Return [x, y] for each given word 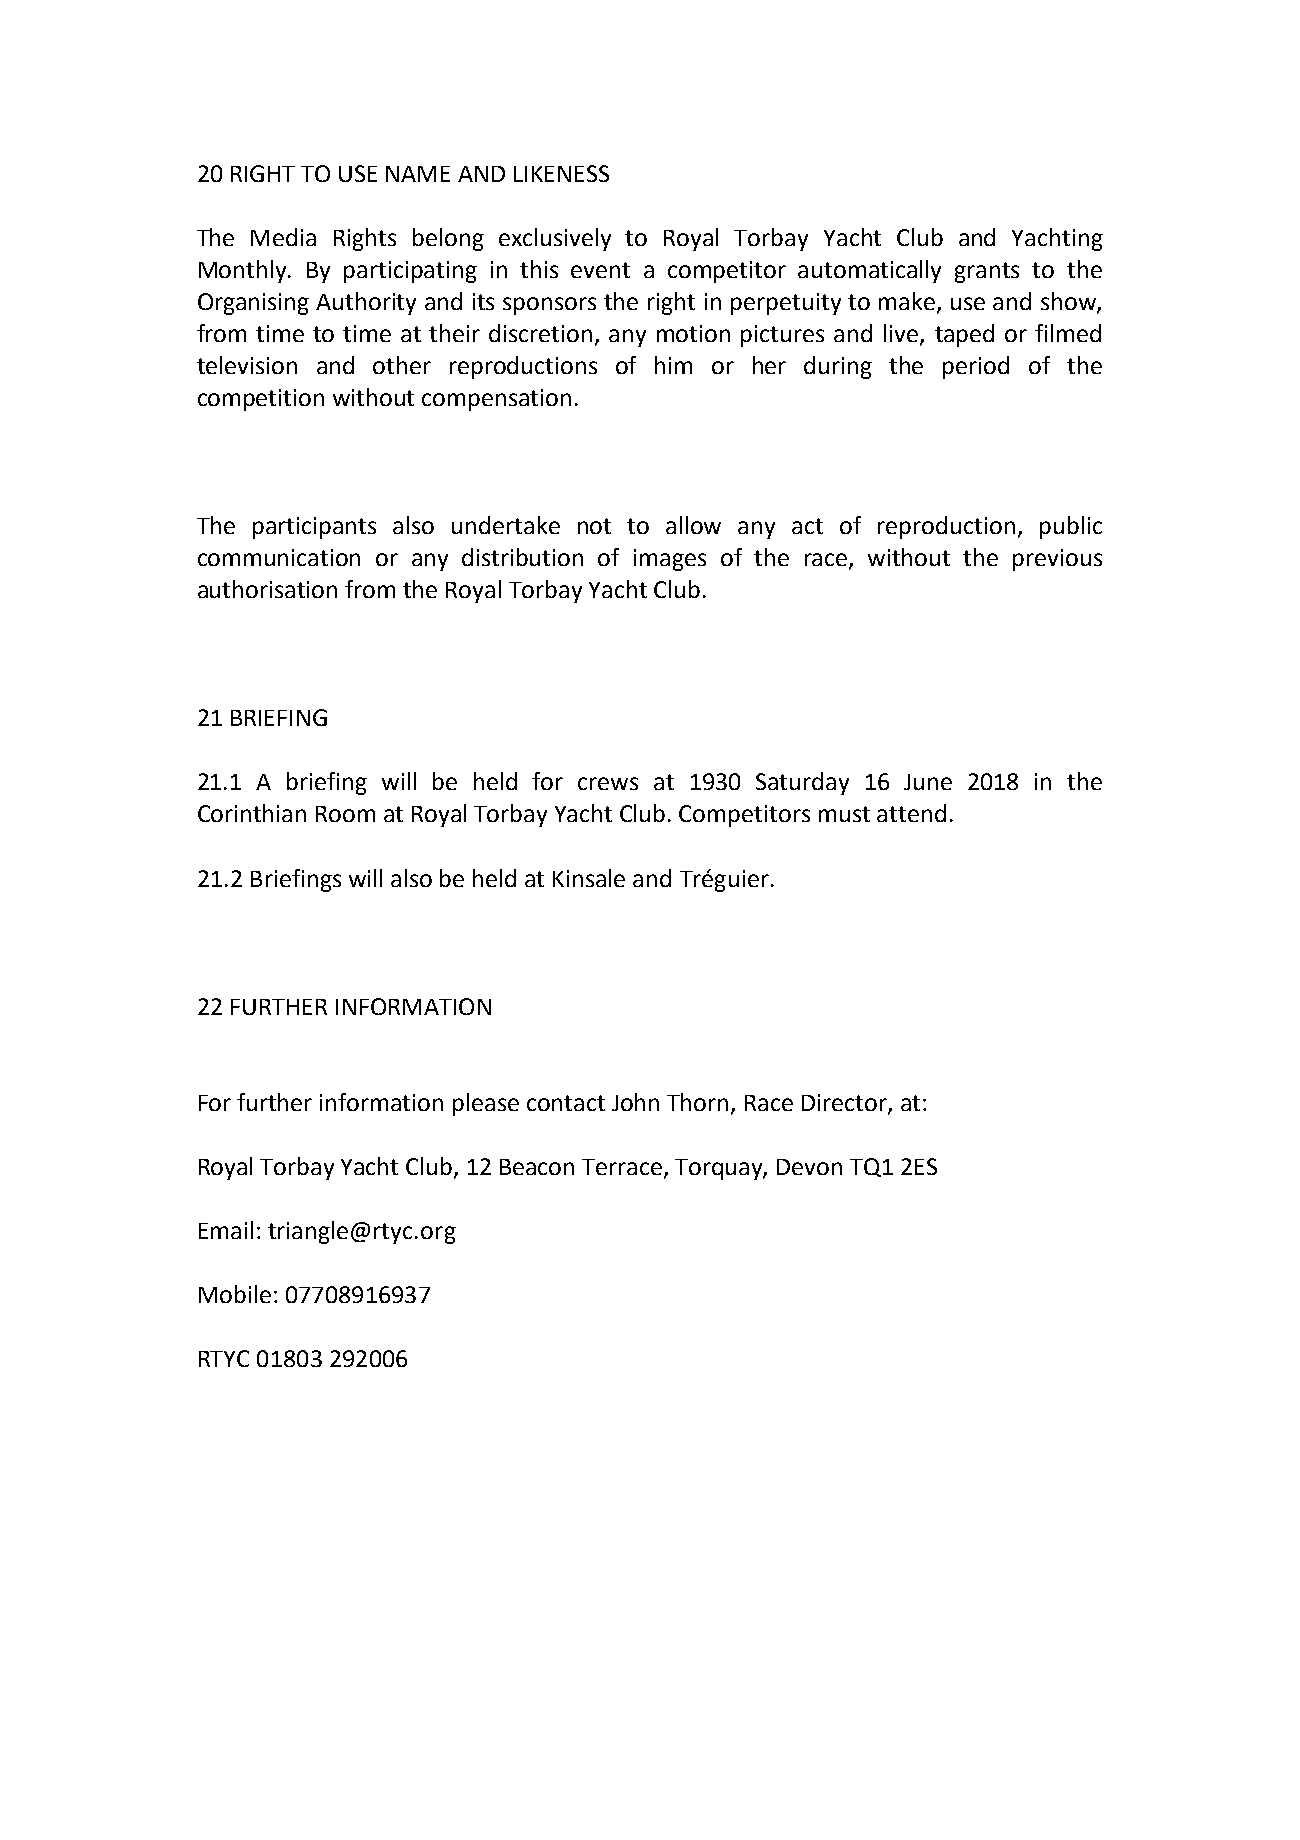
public [1071, 527]
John [635, 1102]
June [928, 782]
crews [608, 783]
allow [693, 525]
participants [314, 528]
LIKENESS [561, 173]
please [486, 1104]
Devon [809, 1167]
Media [283, 237]
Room [345, 814]
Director [845, 1103]
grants [987, 272]
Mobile [235, 1294]
